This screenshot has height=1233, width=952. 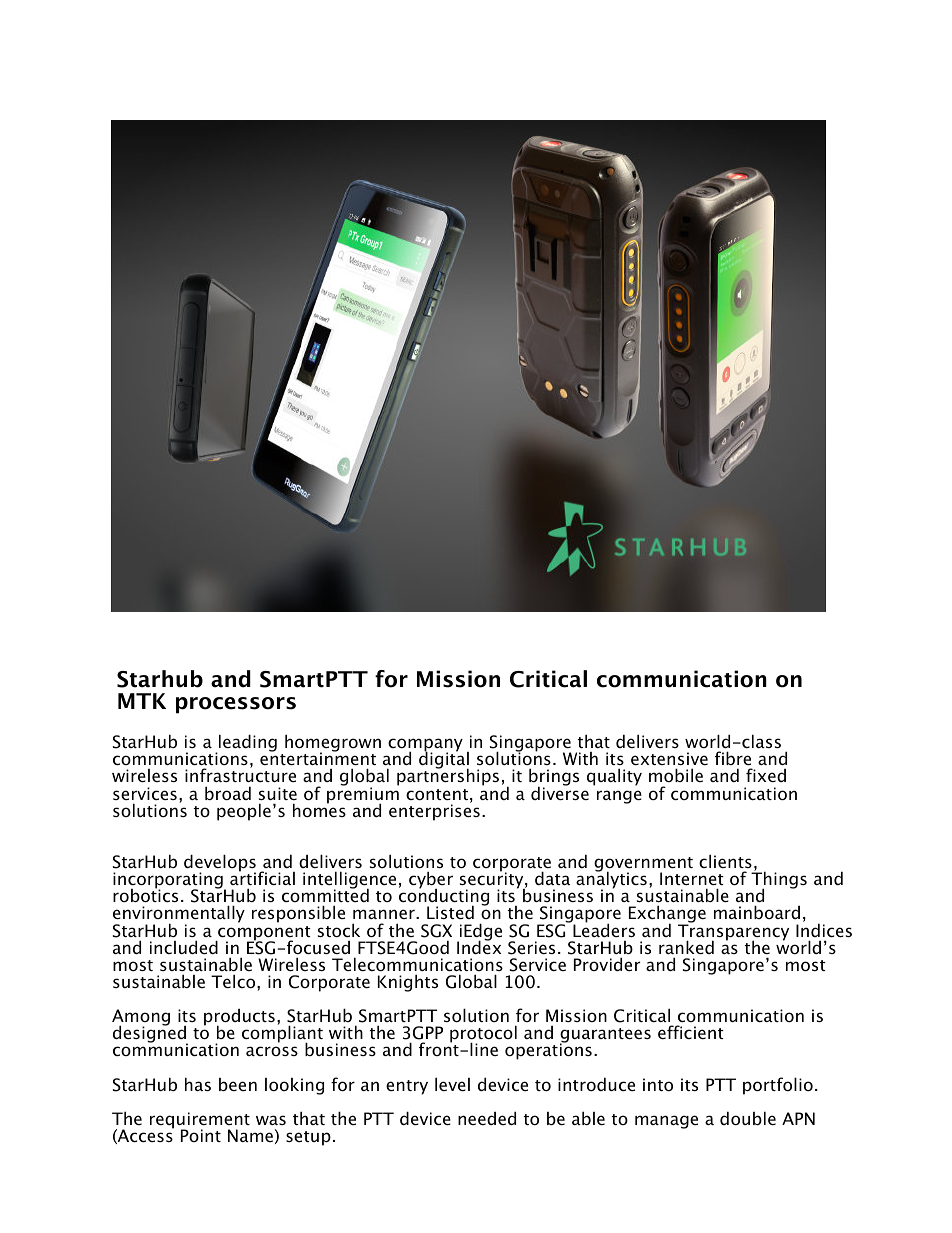 I want to click on efficient, so click(x=691, y=1032).
